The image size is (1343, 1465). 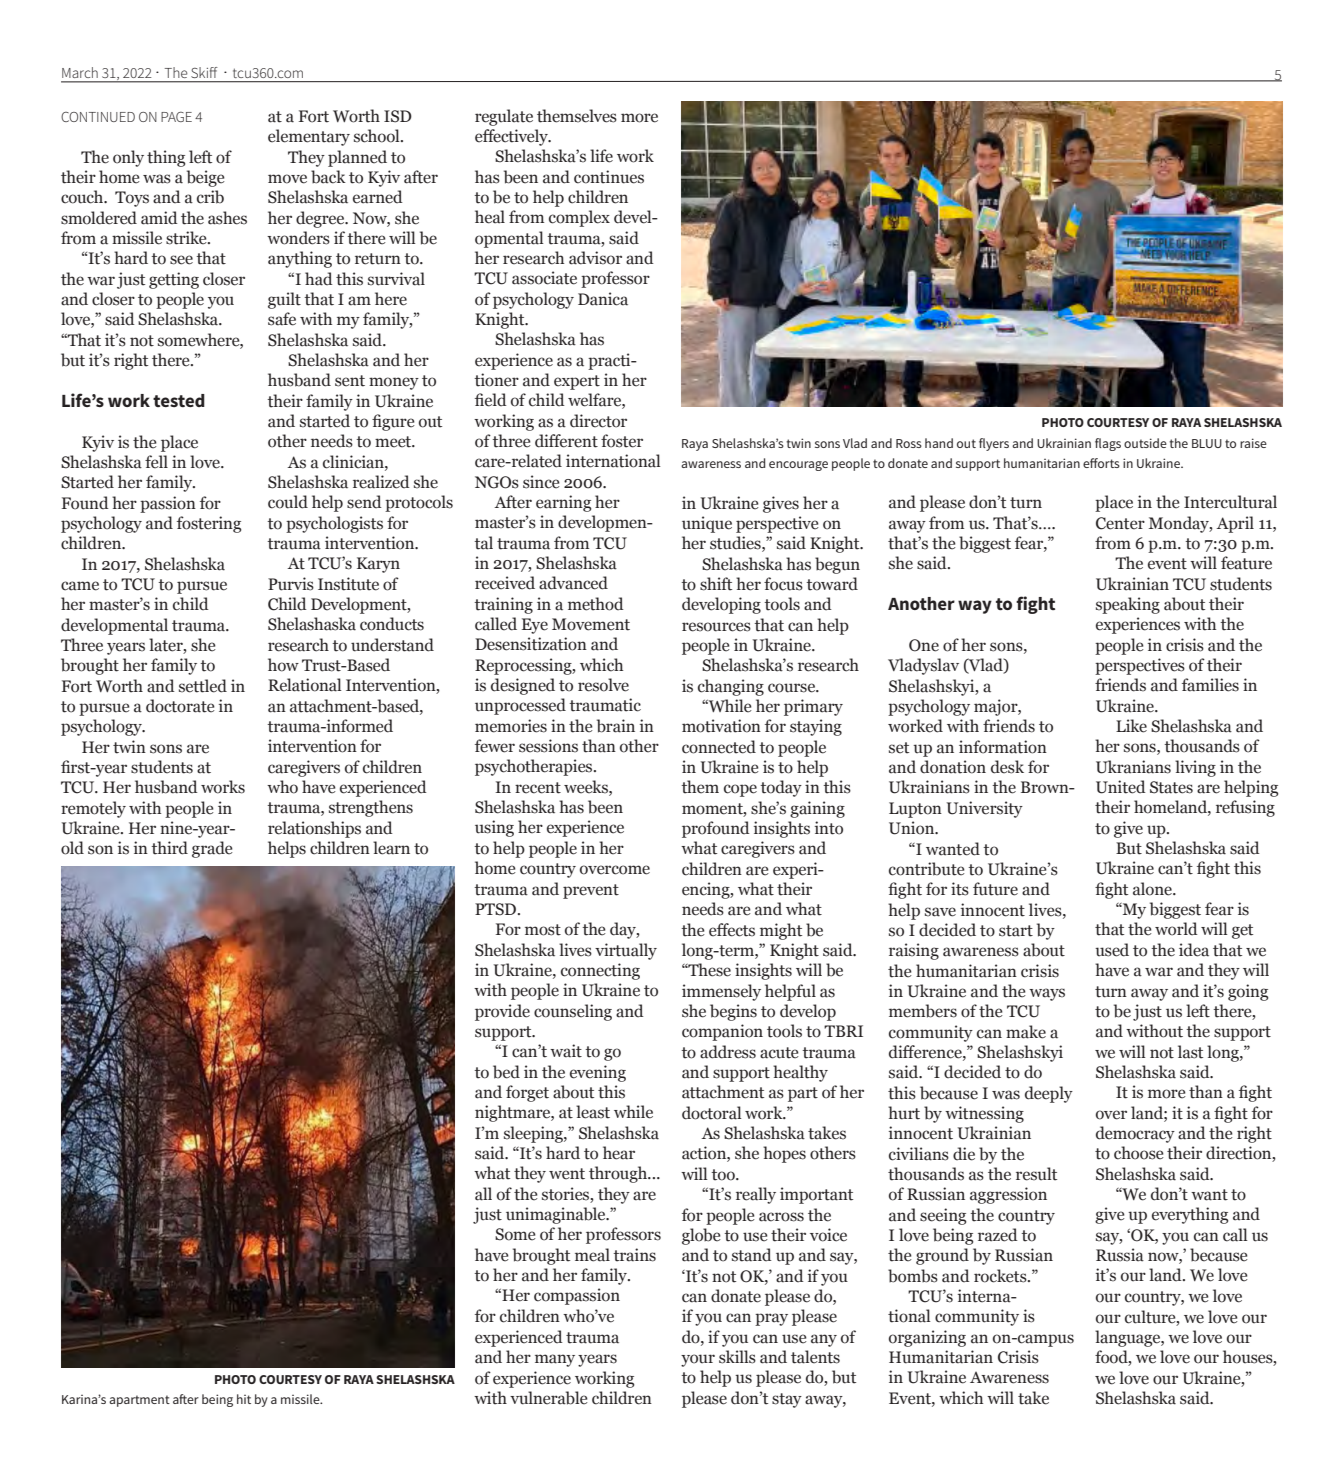 What do you see at coordinates (244, 1399) in the page?
I see `hit` at bounding box center [244, 1399].
